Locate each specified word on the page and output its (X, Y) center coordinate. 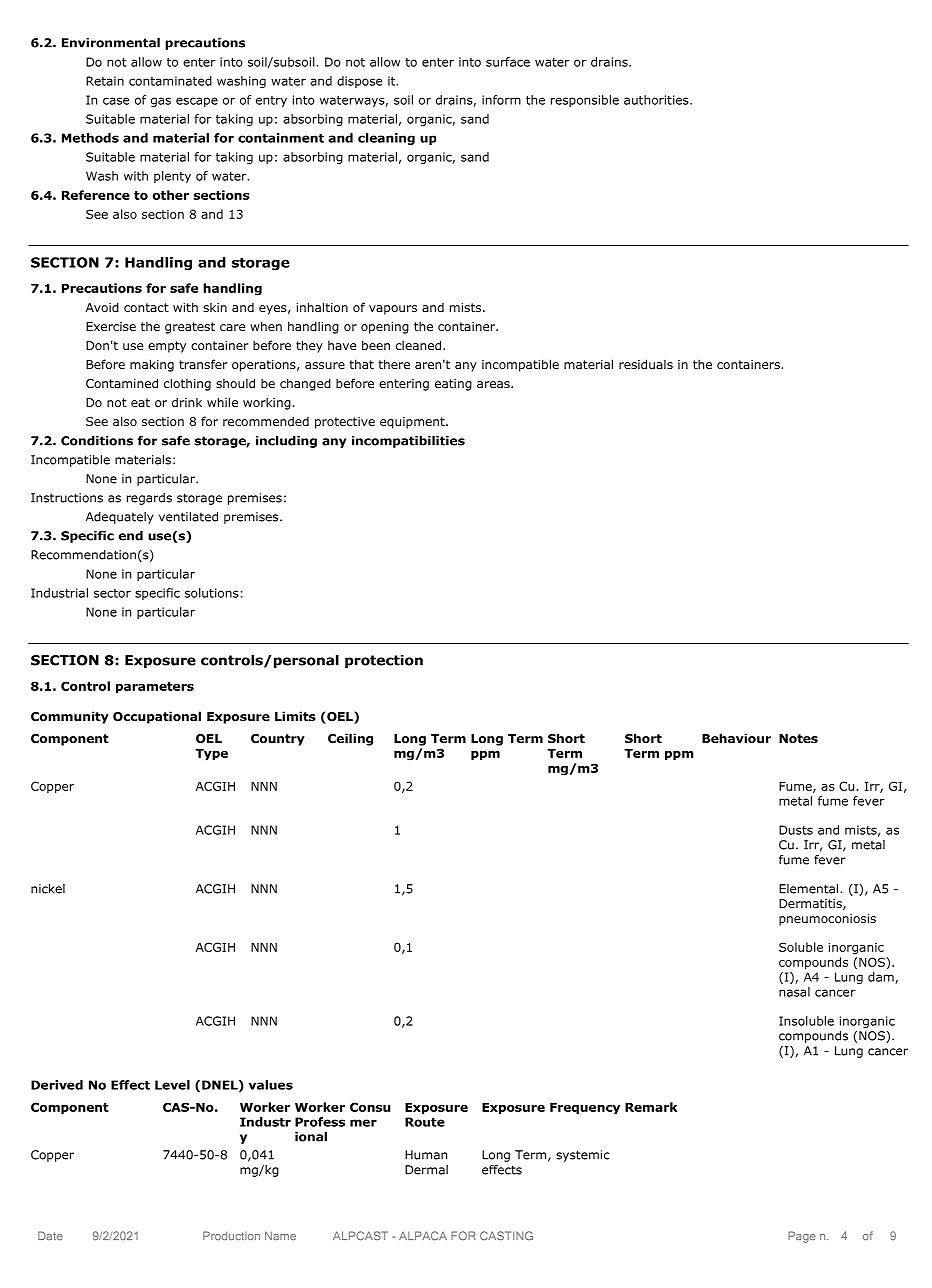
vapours (393, 310)
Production (231, 1235)
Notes (798, 738)
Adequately (120, 518)
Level (172, 1085)
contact (146, 307)
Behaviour (736, 738)
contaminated (170, 81)
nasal (794, 992)
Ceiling (350, 739)
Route (425, 1122)
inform (501, 100)
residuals (646, 364)
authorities (657, 100)
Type (211, 755)
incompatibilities (408, 442)
